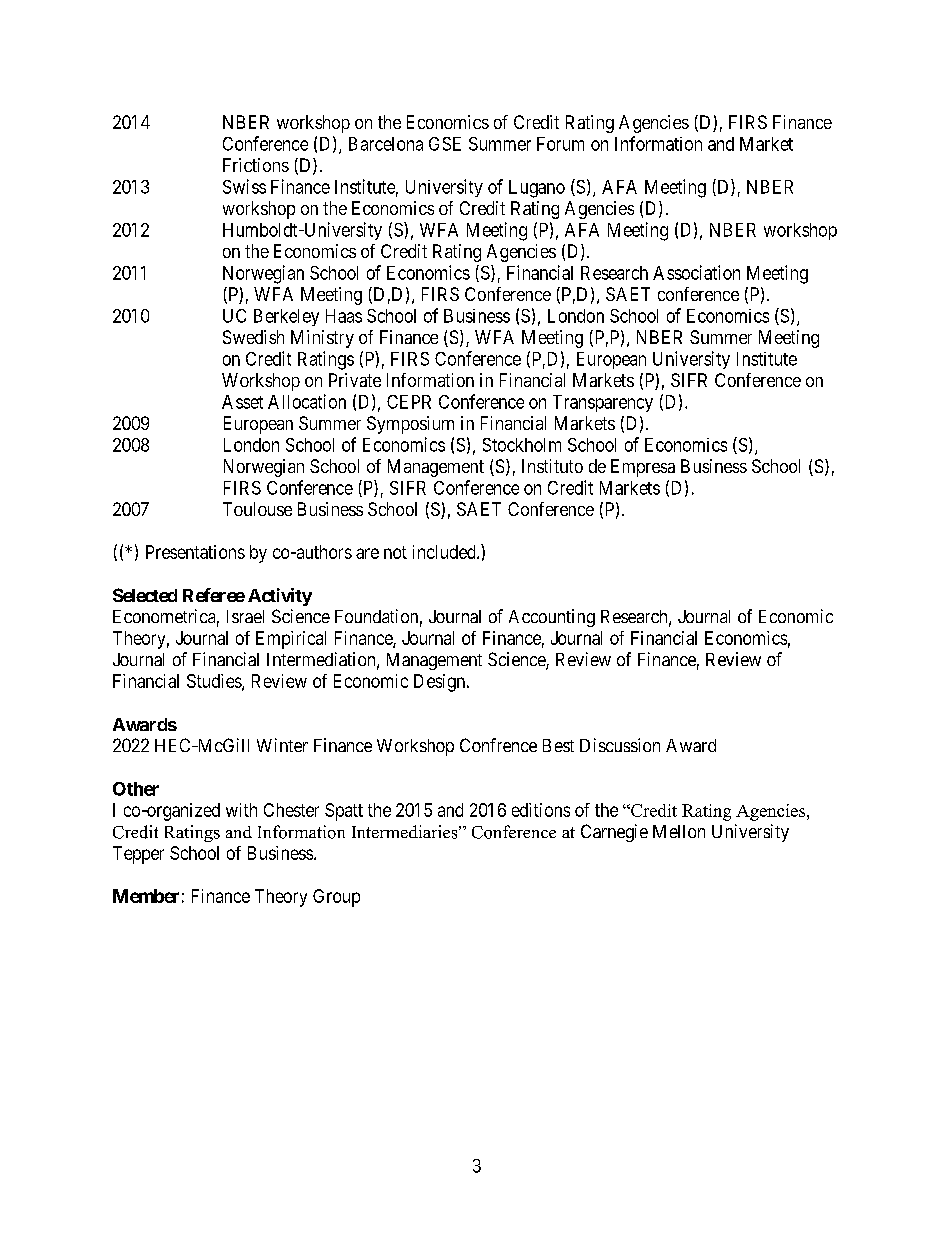 This image has width=952, height=1233. I want to click on GSE, so click(445, 144).
